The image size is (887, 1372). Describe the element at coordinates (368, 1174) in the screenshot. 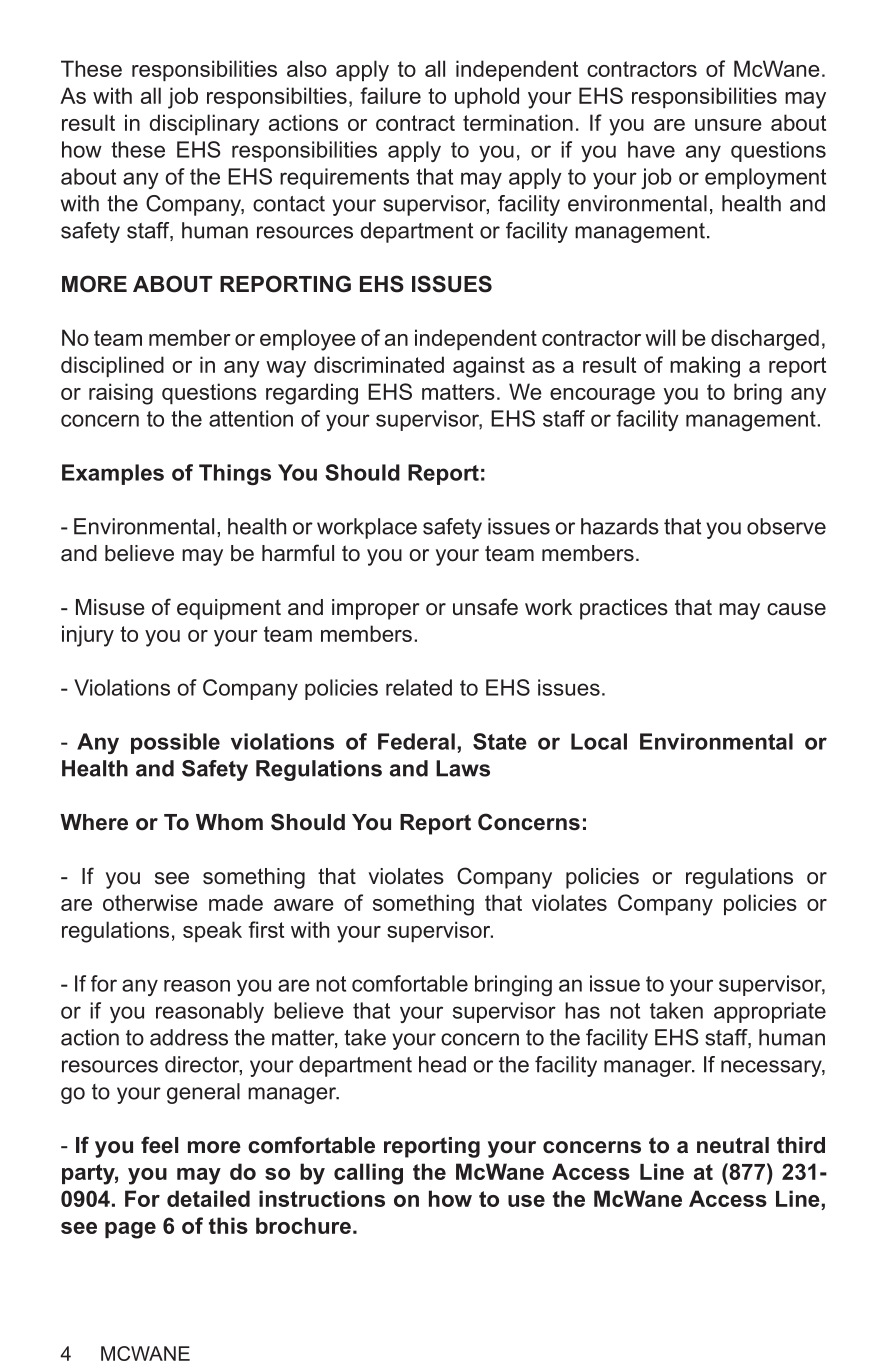

I see `calling` at that location.
